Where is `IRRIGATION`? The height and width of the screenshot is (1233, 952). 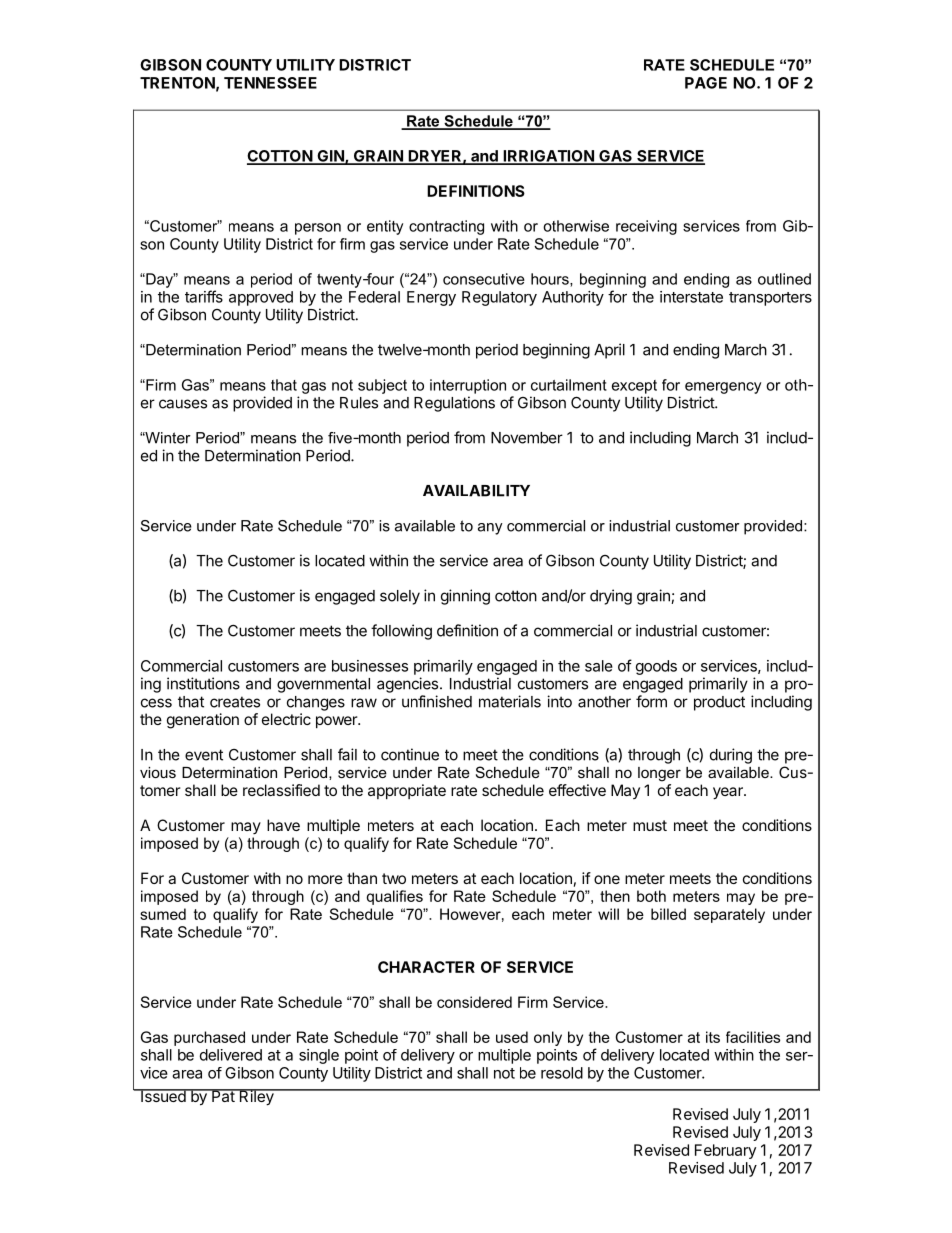 IRRIGATION is located at coordinates (548, 157).
